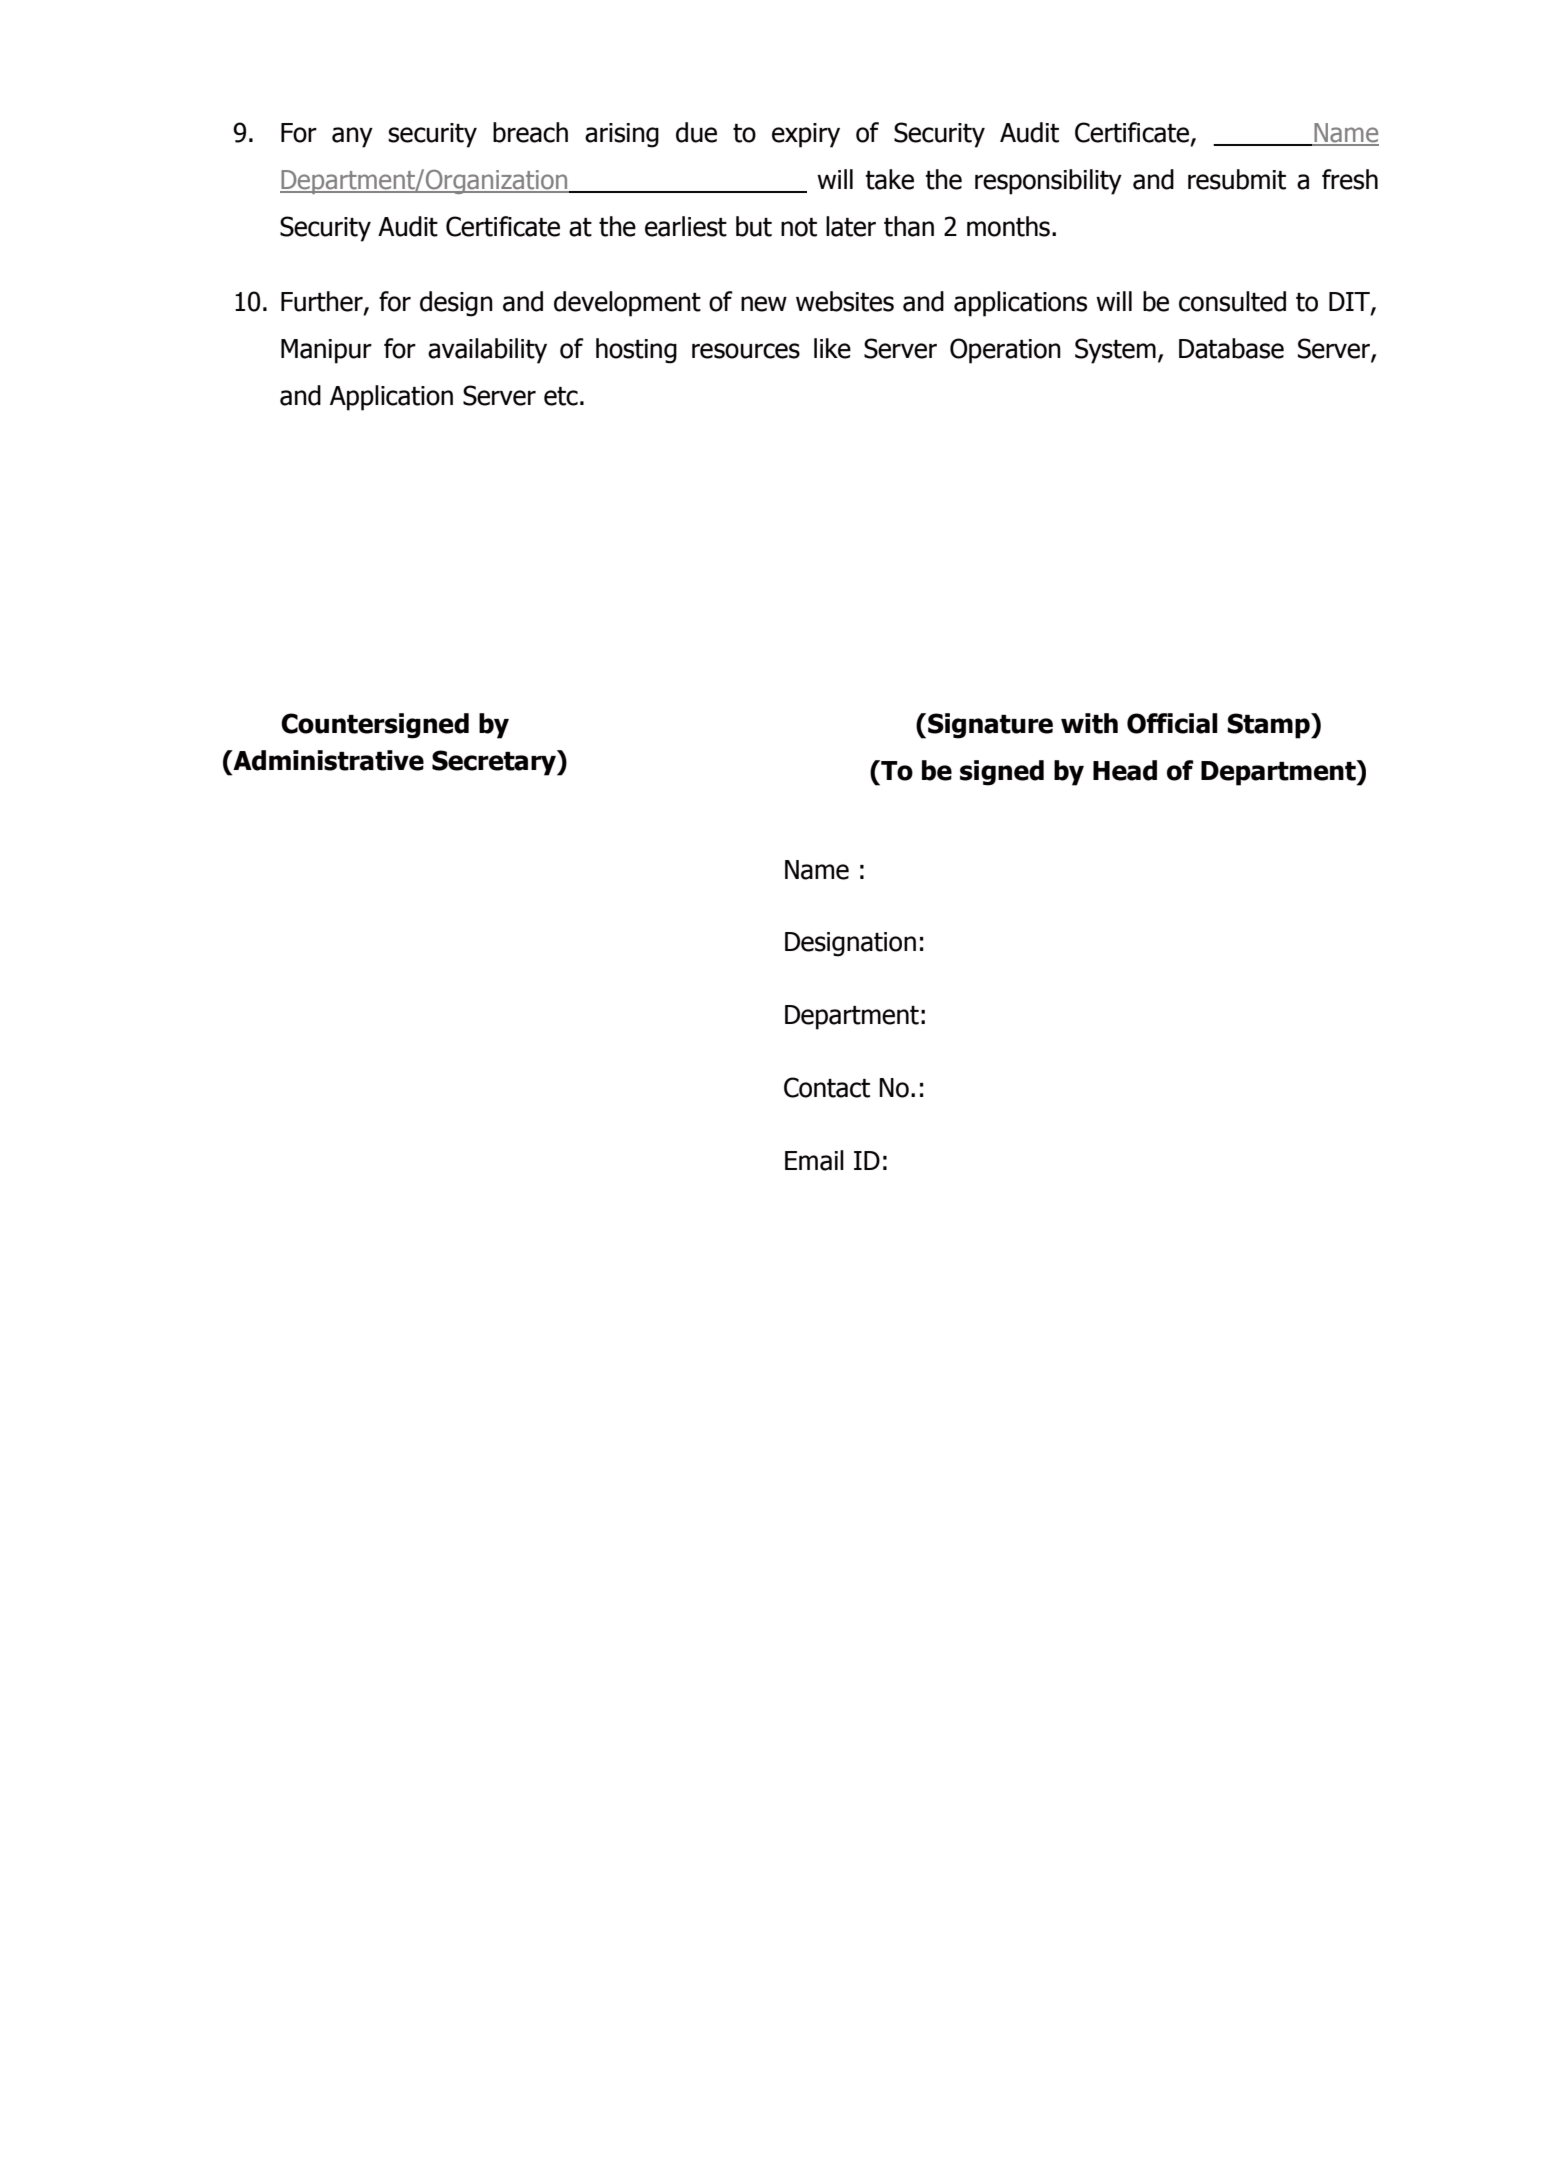 The height and width of the document is (2181, 1542). Describe the element at coordinates (827, 1087) in the document. I see `Contact` at that location.
